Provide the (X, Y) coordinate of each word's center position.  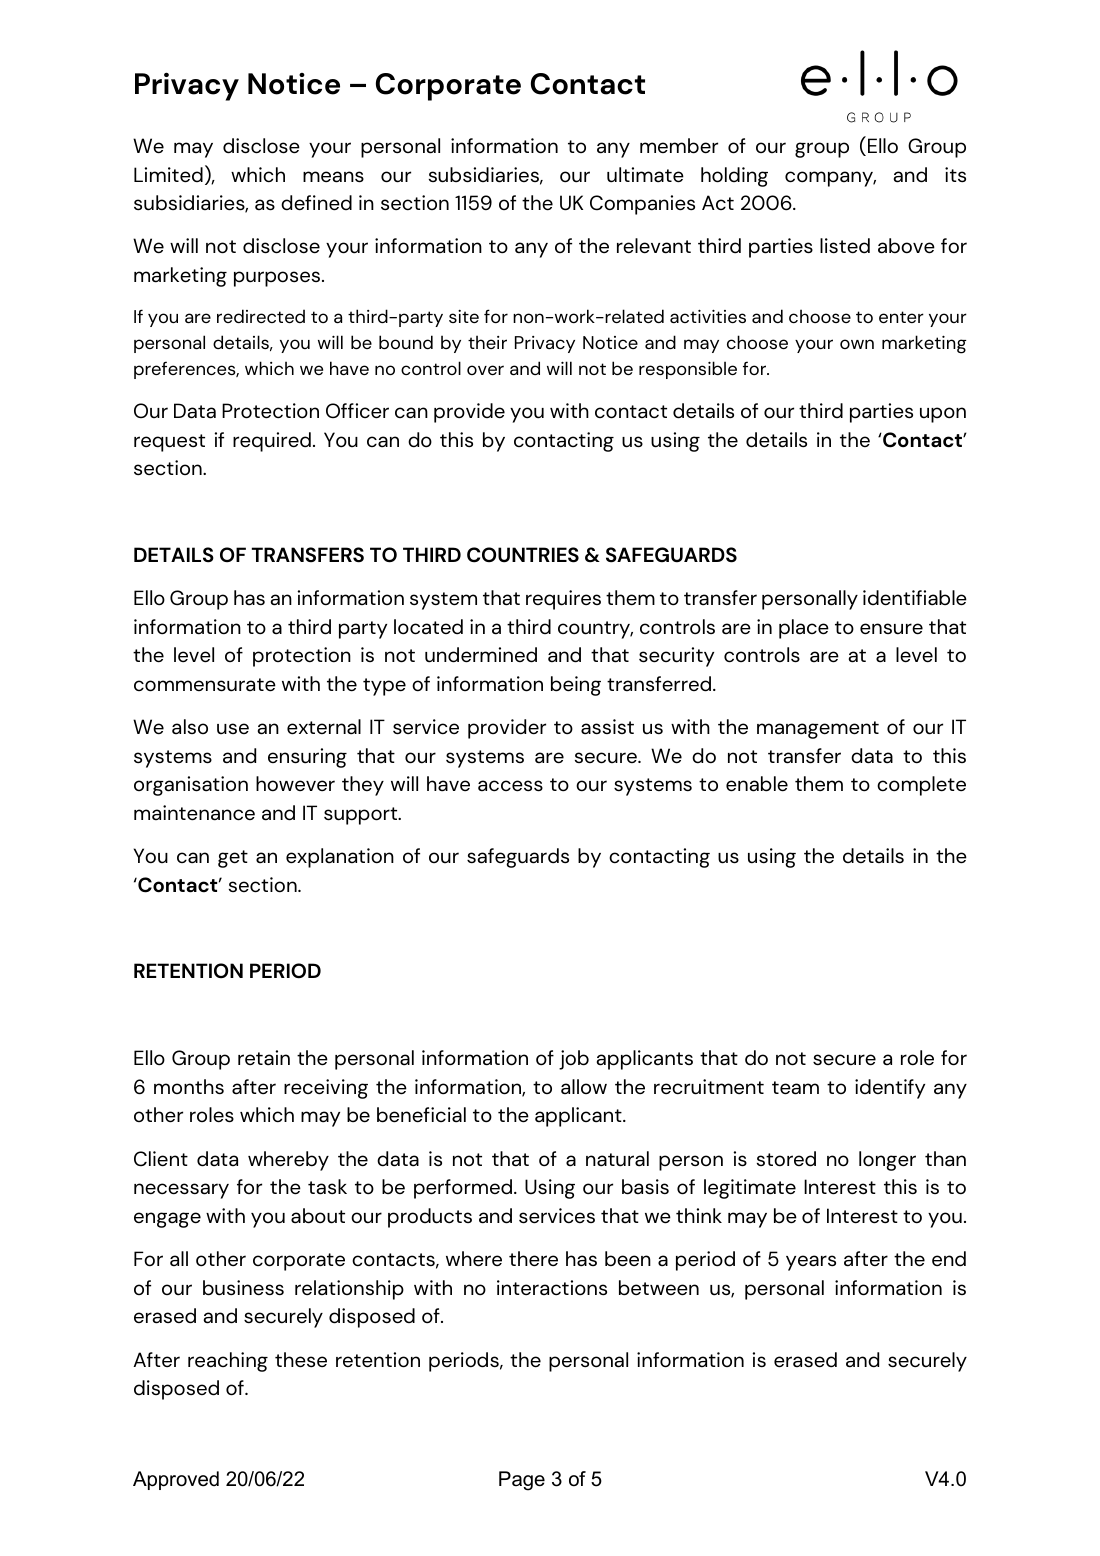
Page (522, 1481)
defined (316, 203)
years (811, 1263)
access (510, 786)
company (830, 179)
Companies (642, 205)
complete (921, 786)
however (295, 784)
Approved (176, 1480)
